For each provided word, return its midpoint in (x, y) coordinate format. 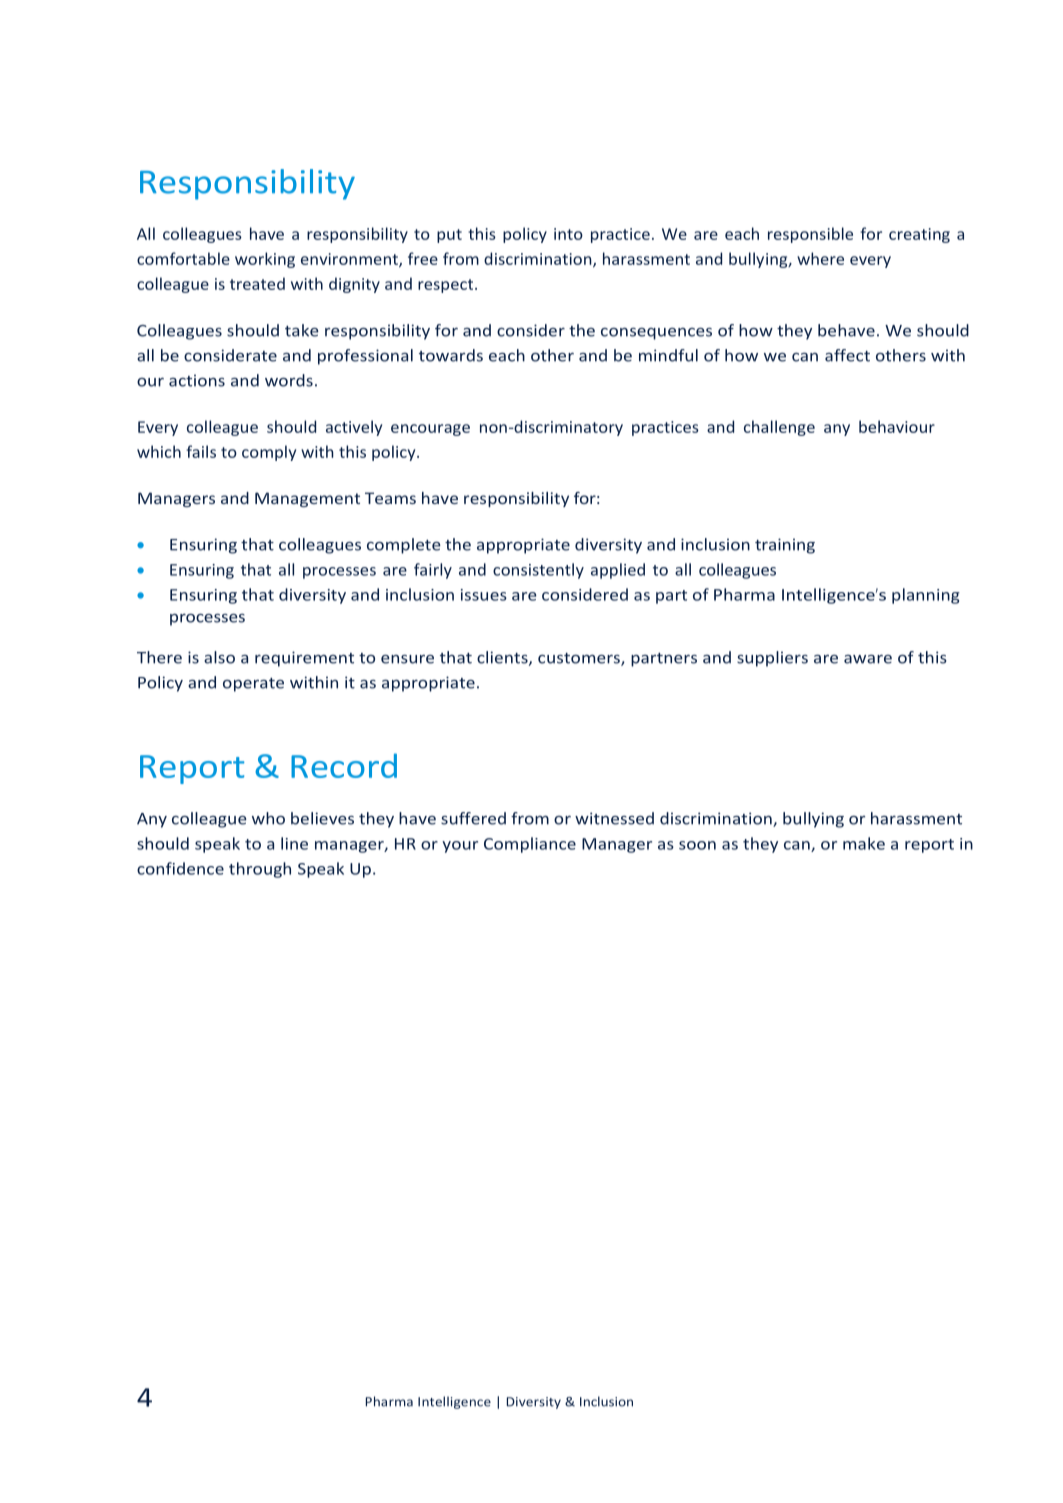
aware (868, 659)
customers (580, 659)
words (289, 380)
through (260, 870)
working (265, 260)
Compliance (530, 845)
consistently (538, 571)
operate (253, 685)
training (785, 546)
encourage (430, 430)
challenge (779, 428)
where (820, 258)
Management (307, 499)
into (568, 234)
